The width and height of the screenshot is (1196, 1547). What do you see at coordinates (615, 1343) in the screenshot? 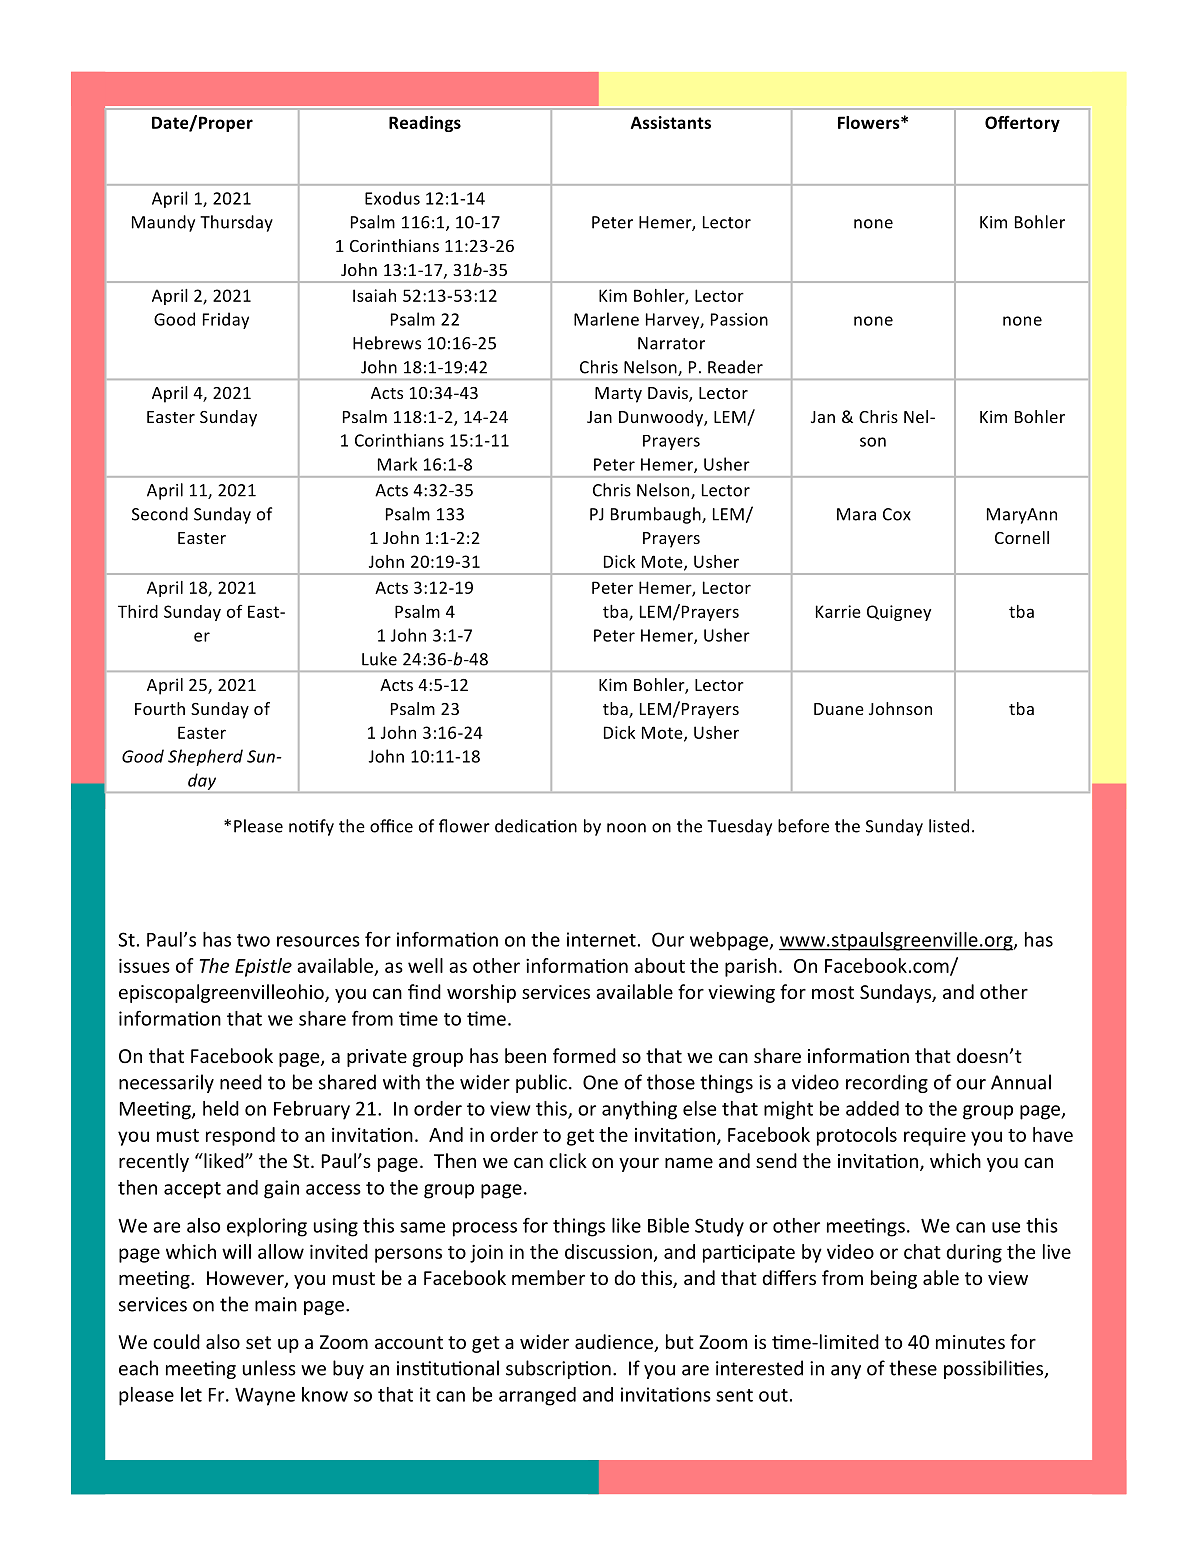
I see `audience` at bounding box center [615, 1343].
